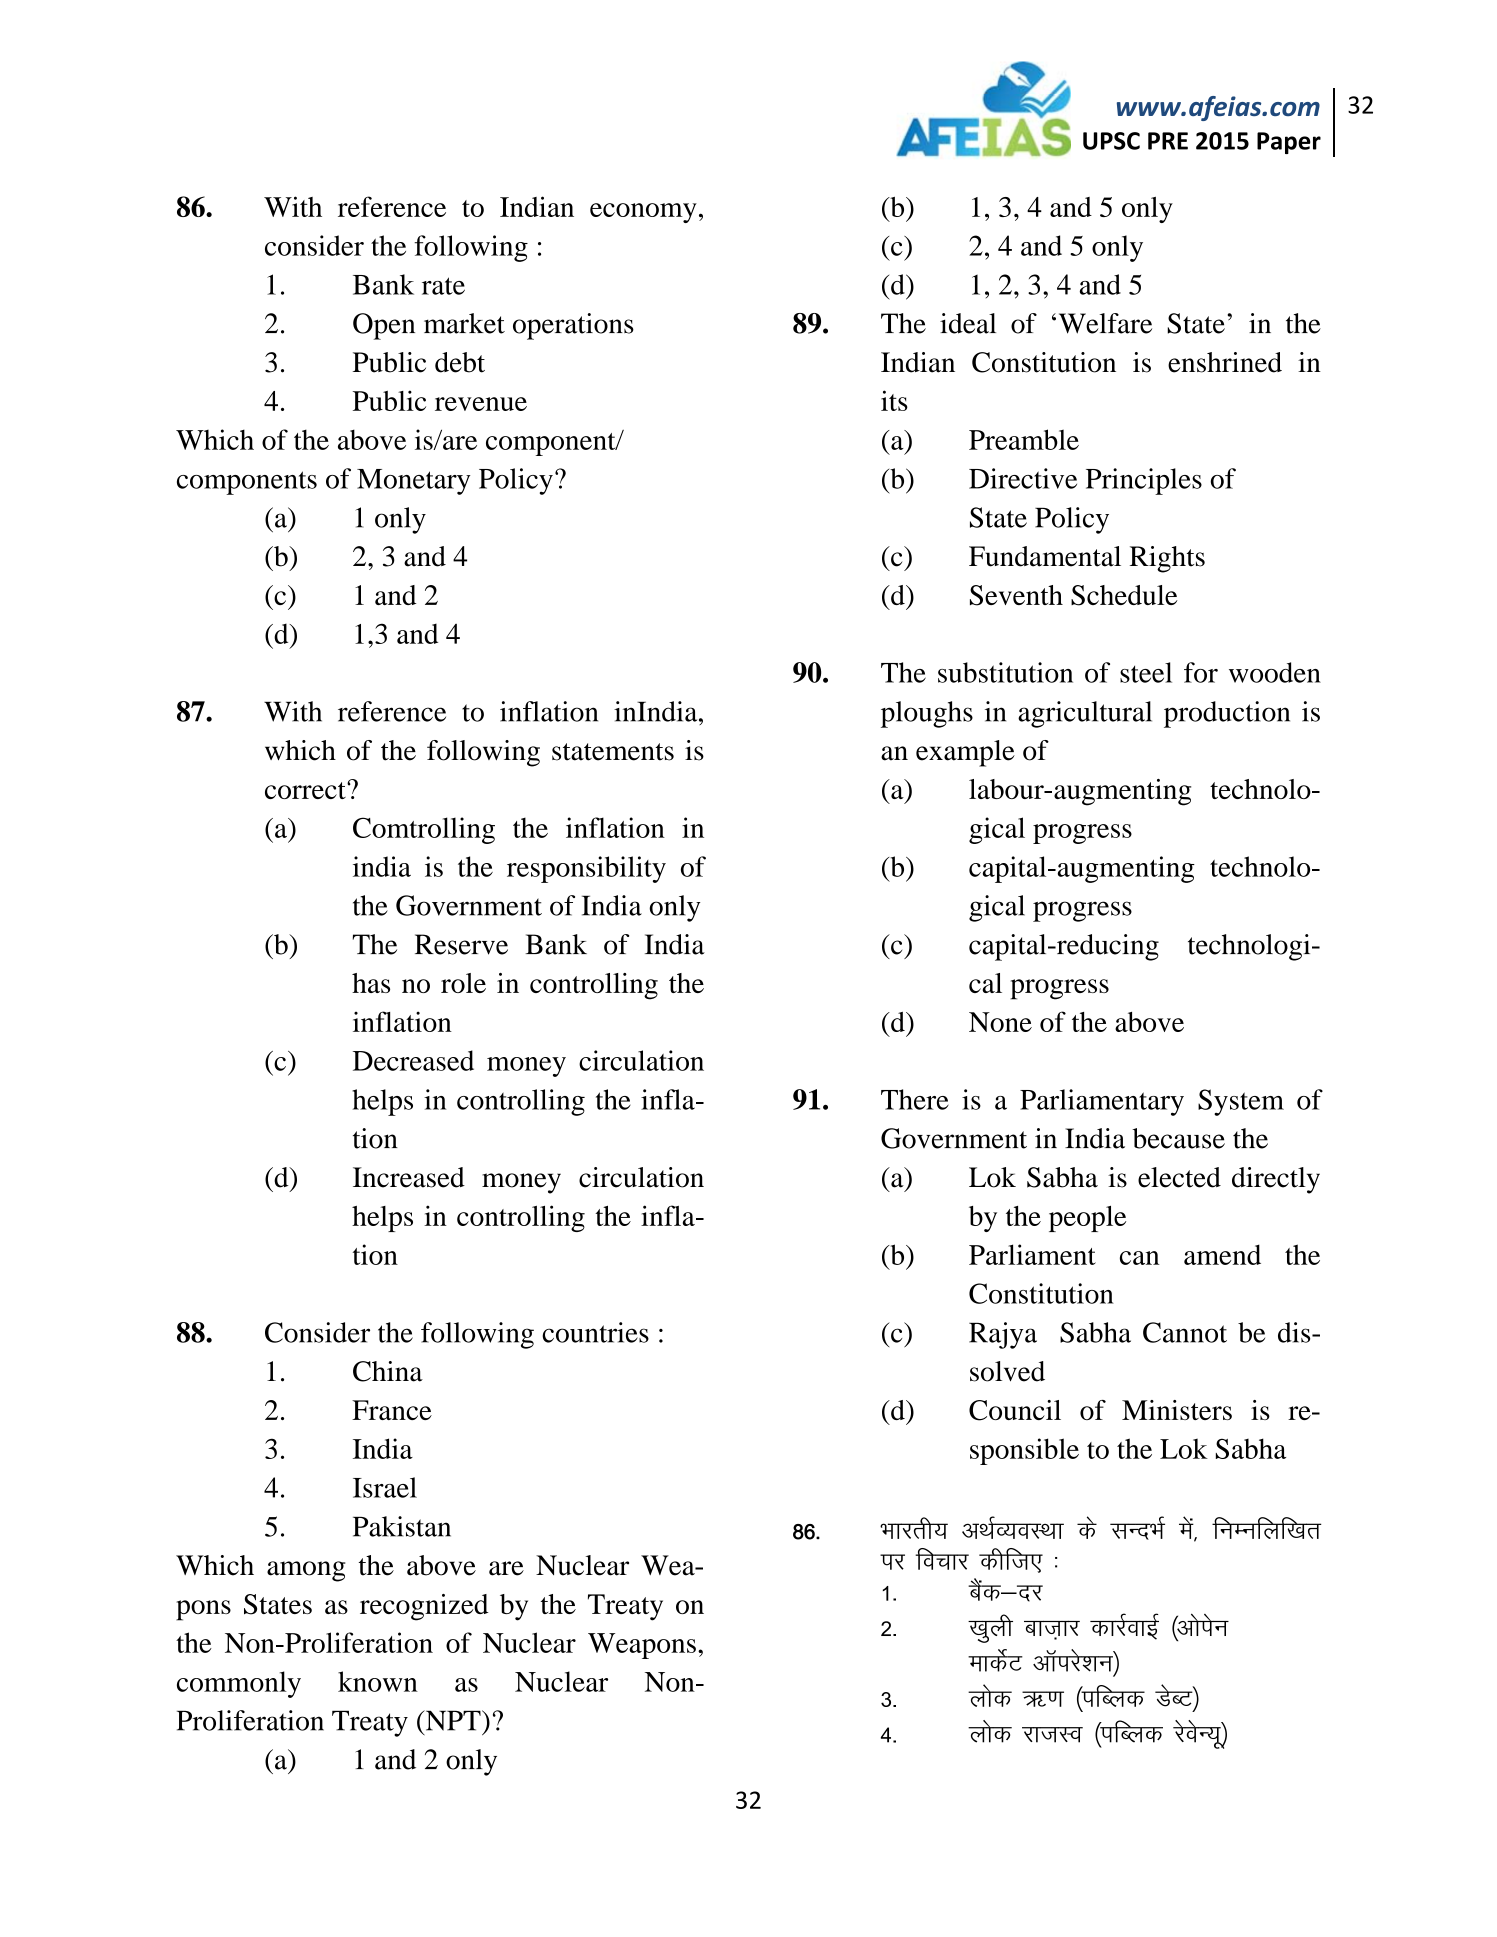 This screenshot has height=1937, width=1497. Describe the element at coordinates (306, 790) in the screenshot. I see `correct` at that location.
